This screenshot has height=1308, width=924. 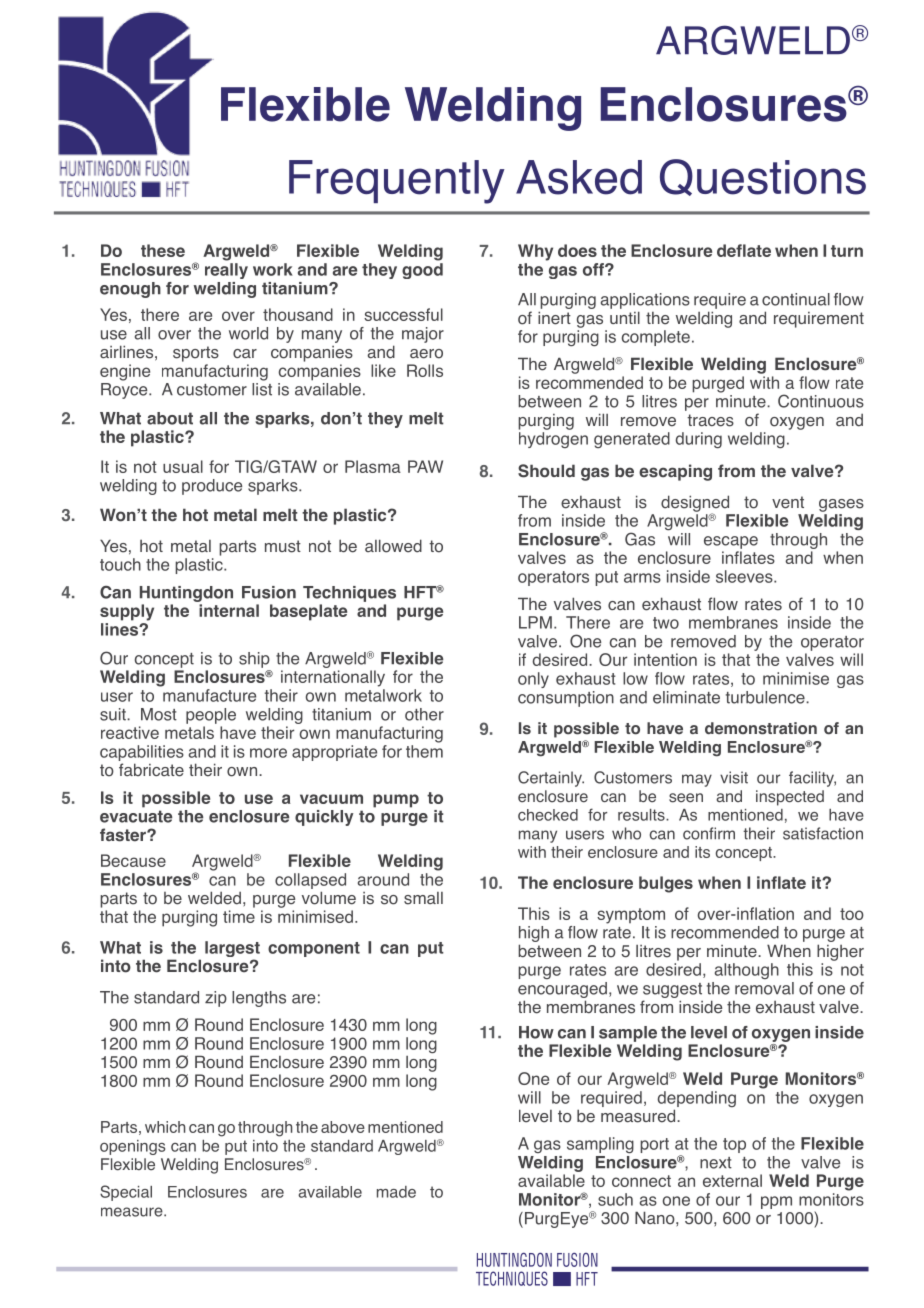 I want to click on Special, so click(x=126, y=1193).
